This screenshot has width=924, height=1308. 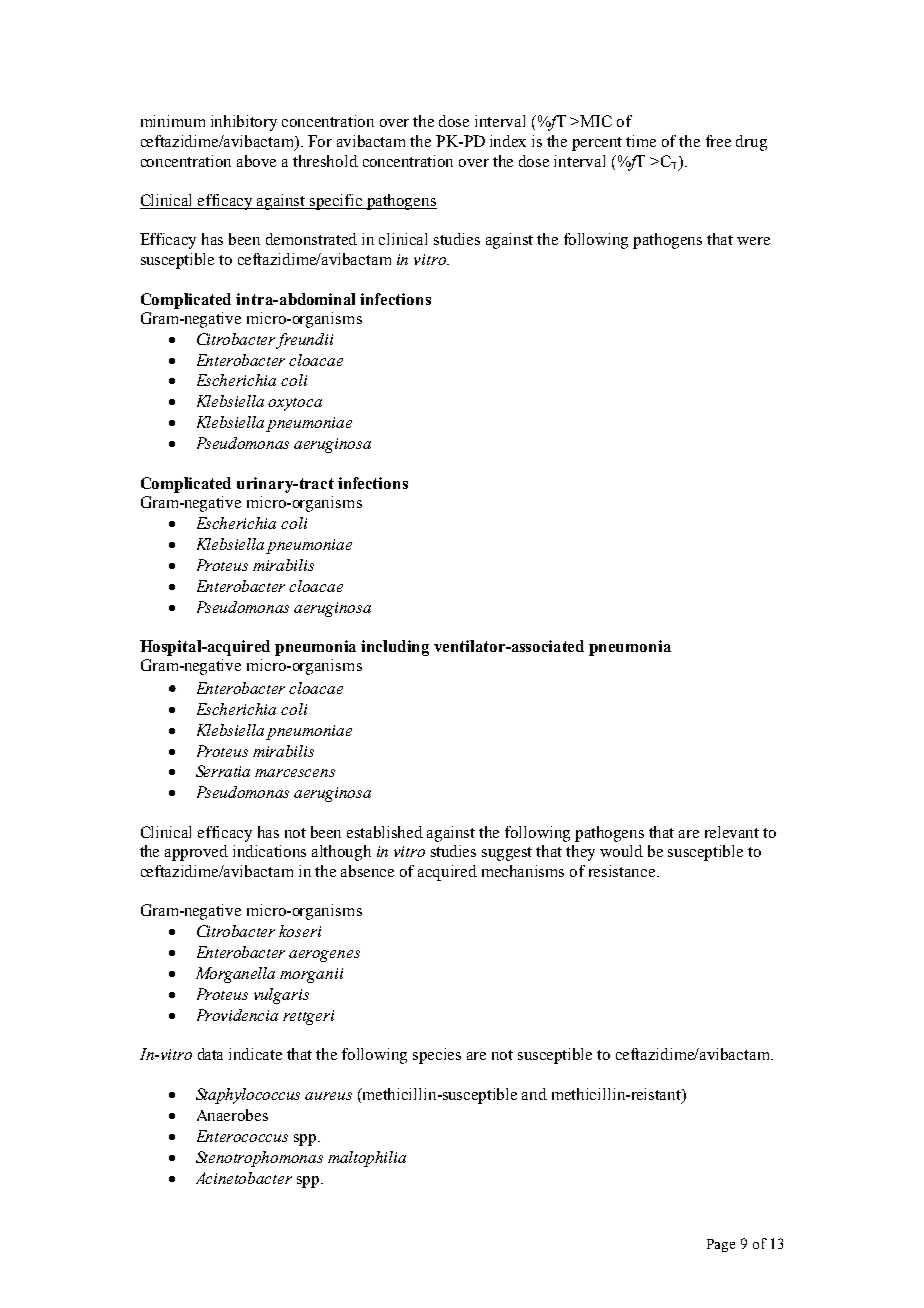 I want to click on demonstrated, so click(x=311, y=239).
